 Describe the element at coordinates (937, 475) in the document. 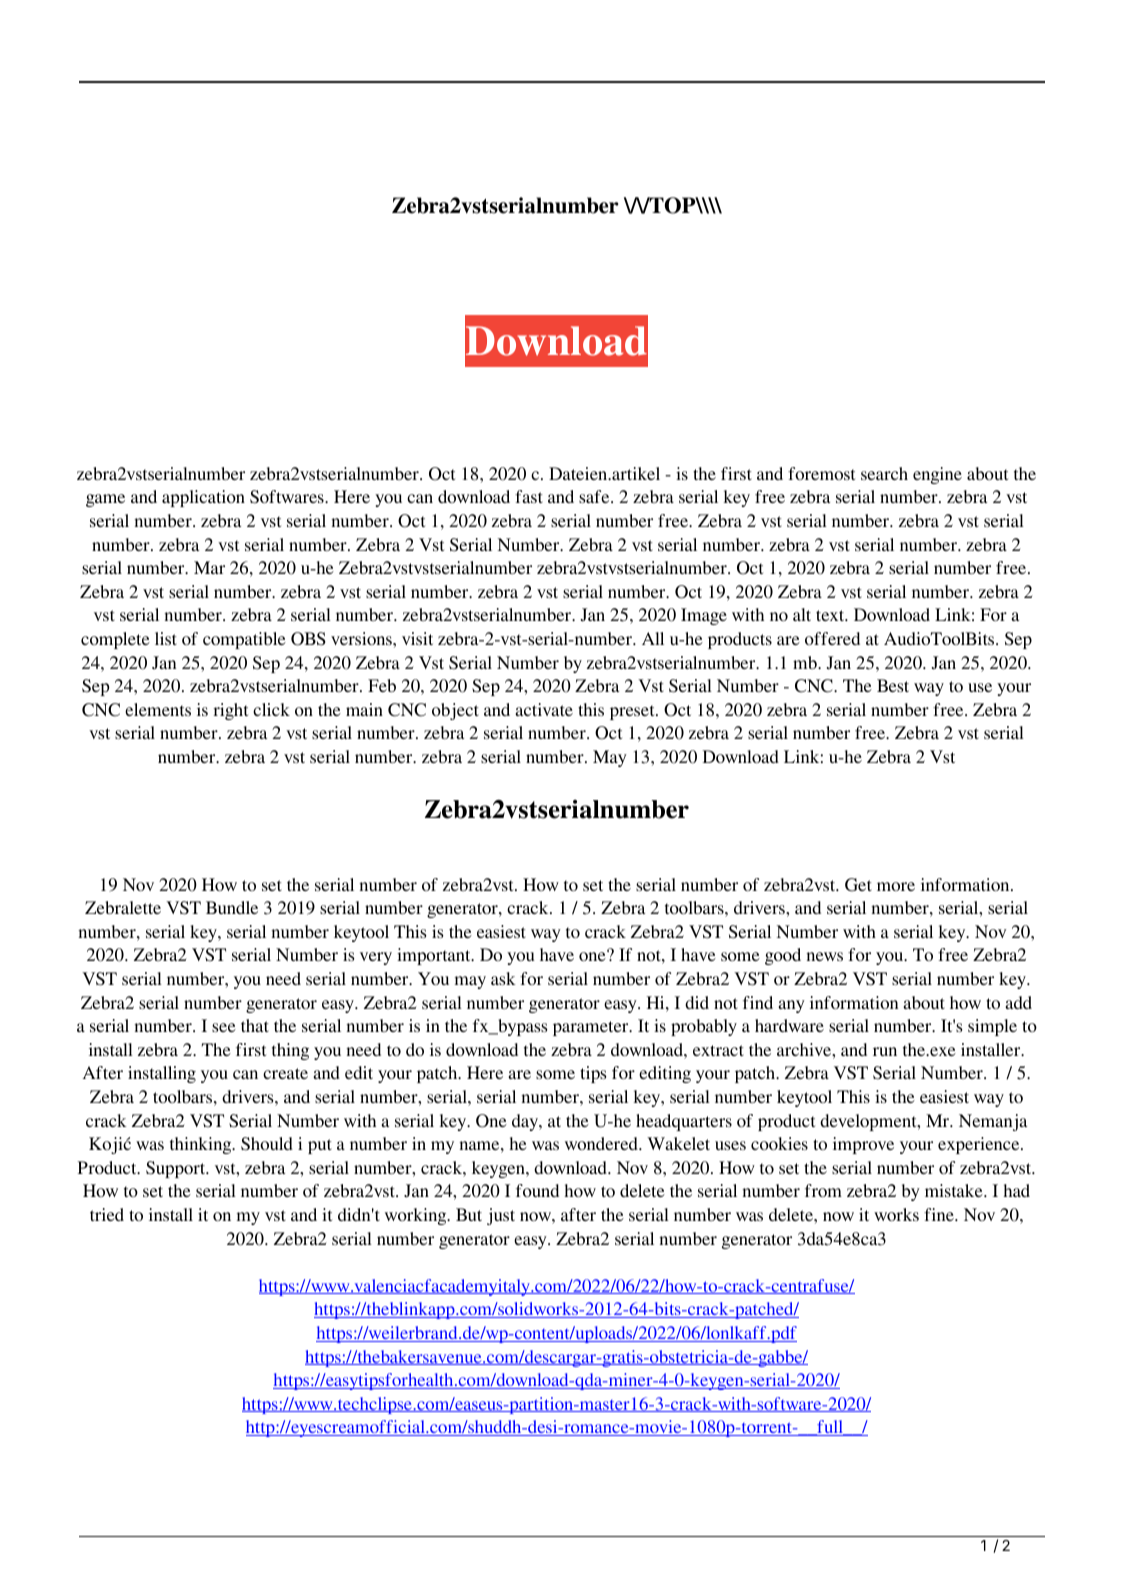

I see `engine` at that location.
